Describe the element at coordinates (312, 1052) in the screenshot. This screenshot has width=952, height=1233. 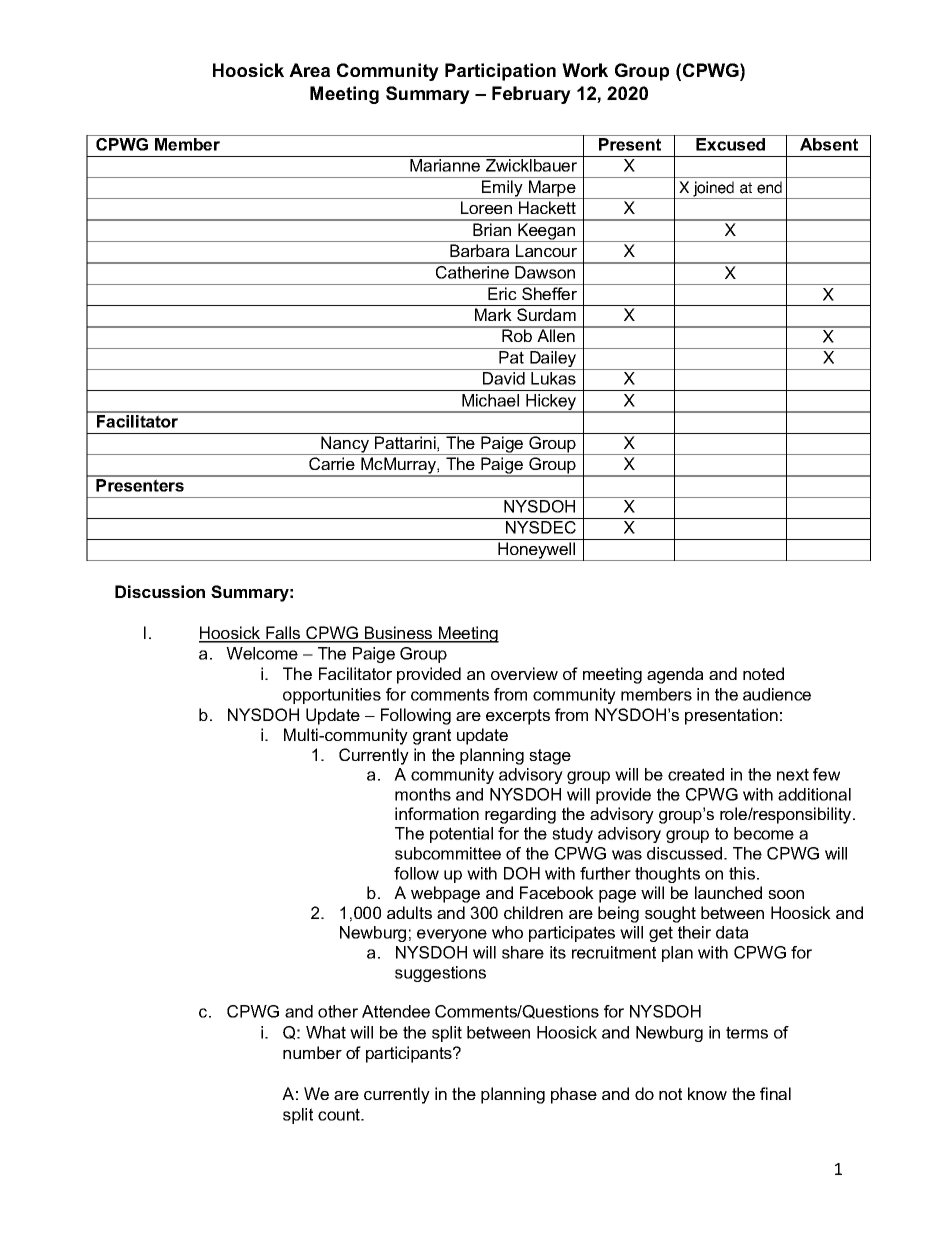
I see `number` at that location.
